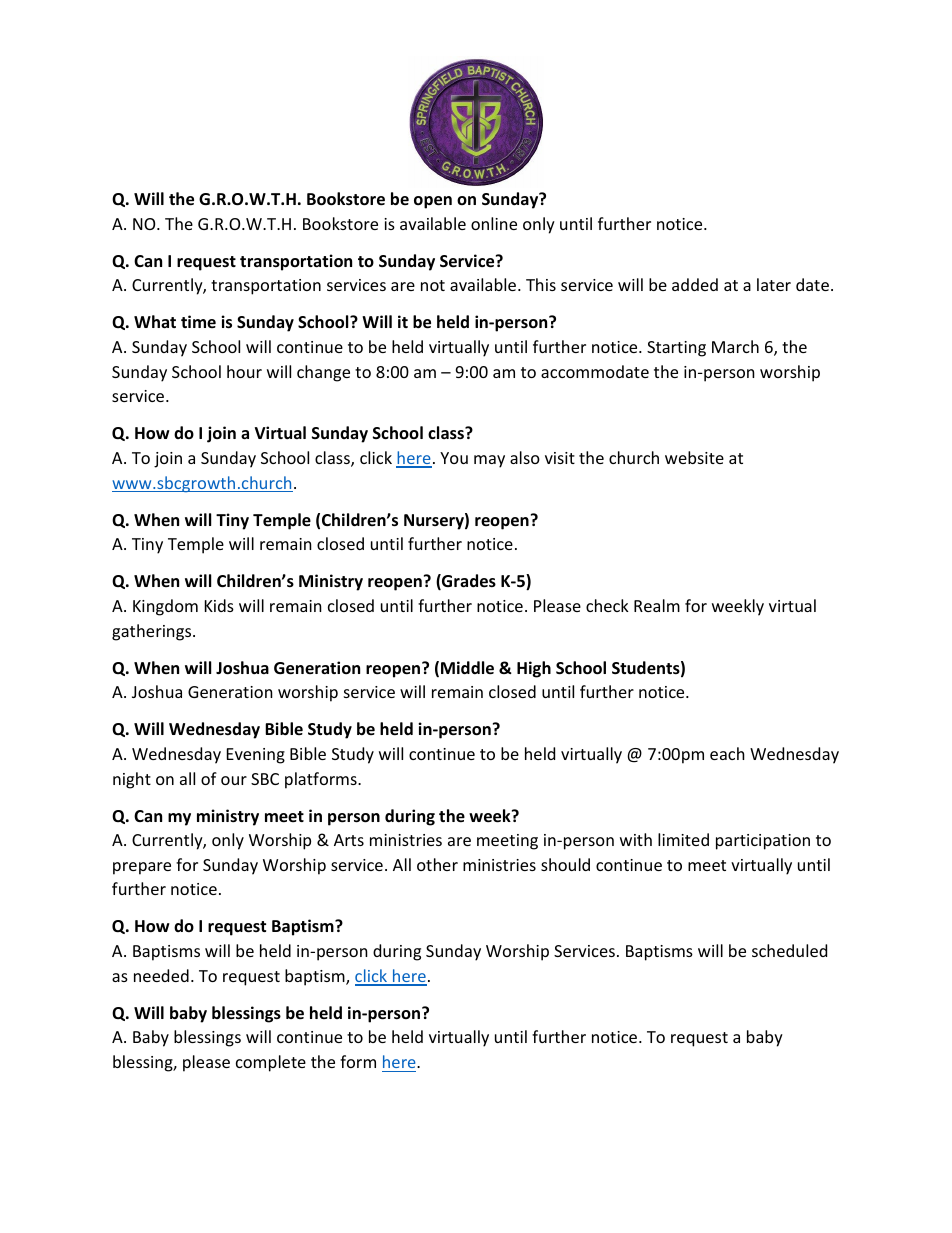 This screenshot has width=952, height=1233. I want to click on limited, so click(683, 839).
